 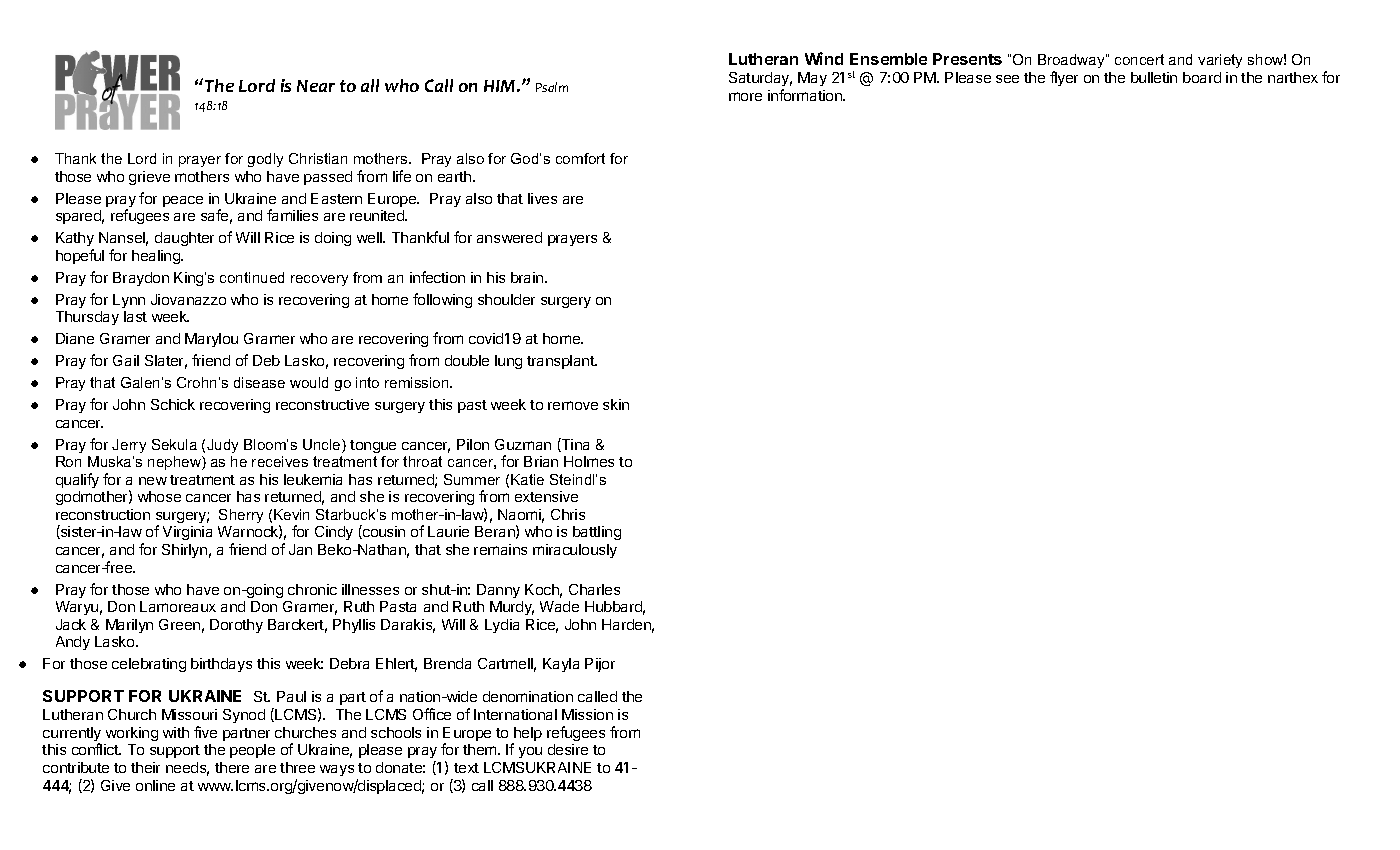 I want to click on Near, so click(x=316, y=86).
